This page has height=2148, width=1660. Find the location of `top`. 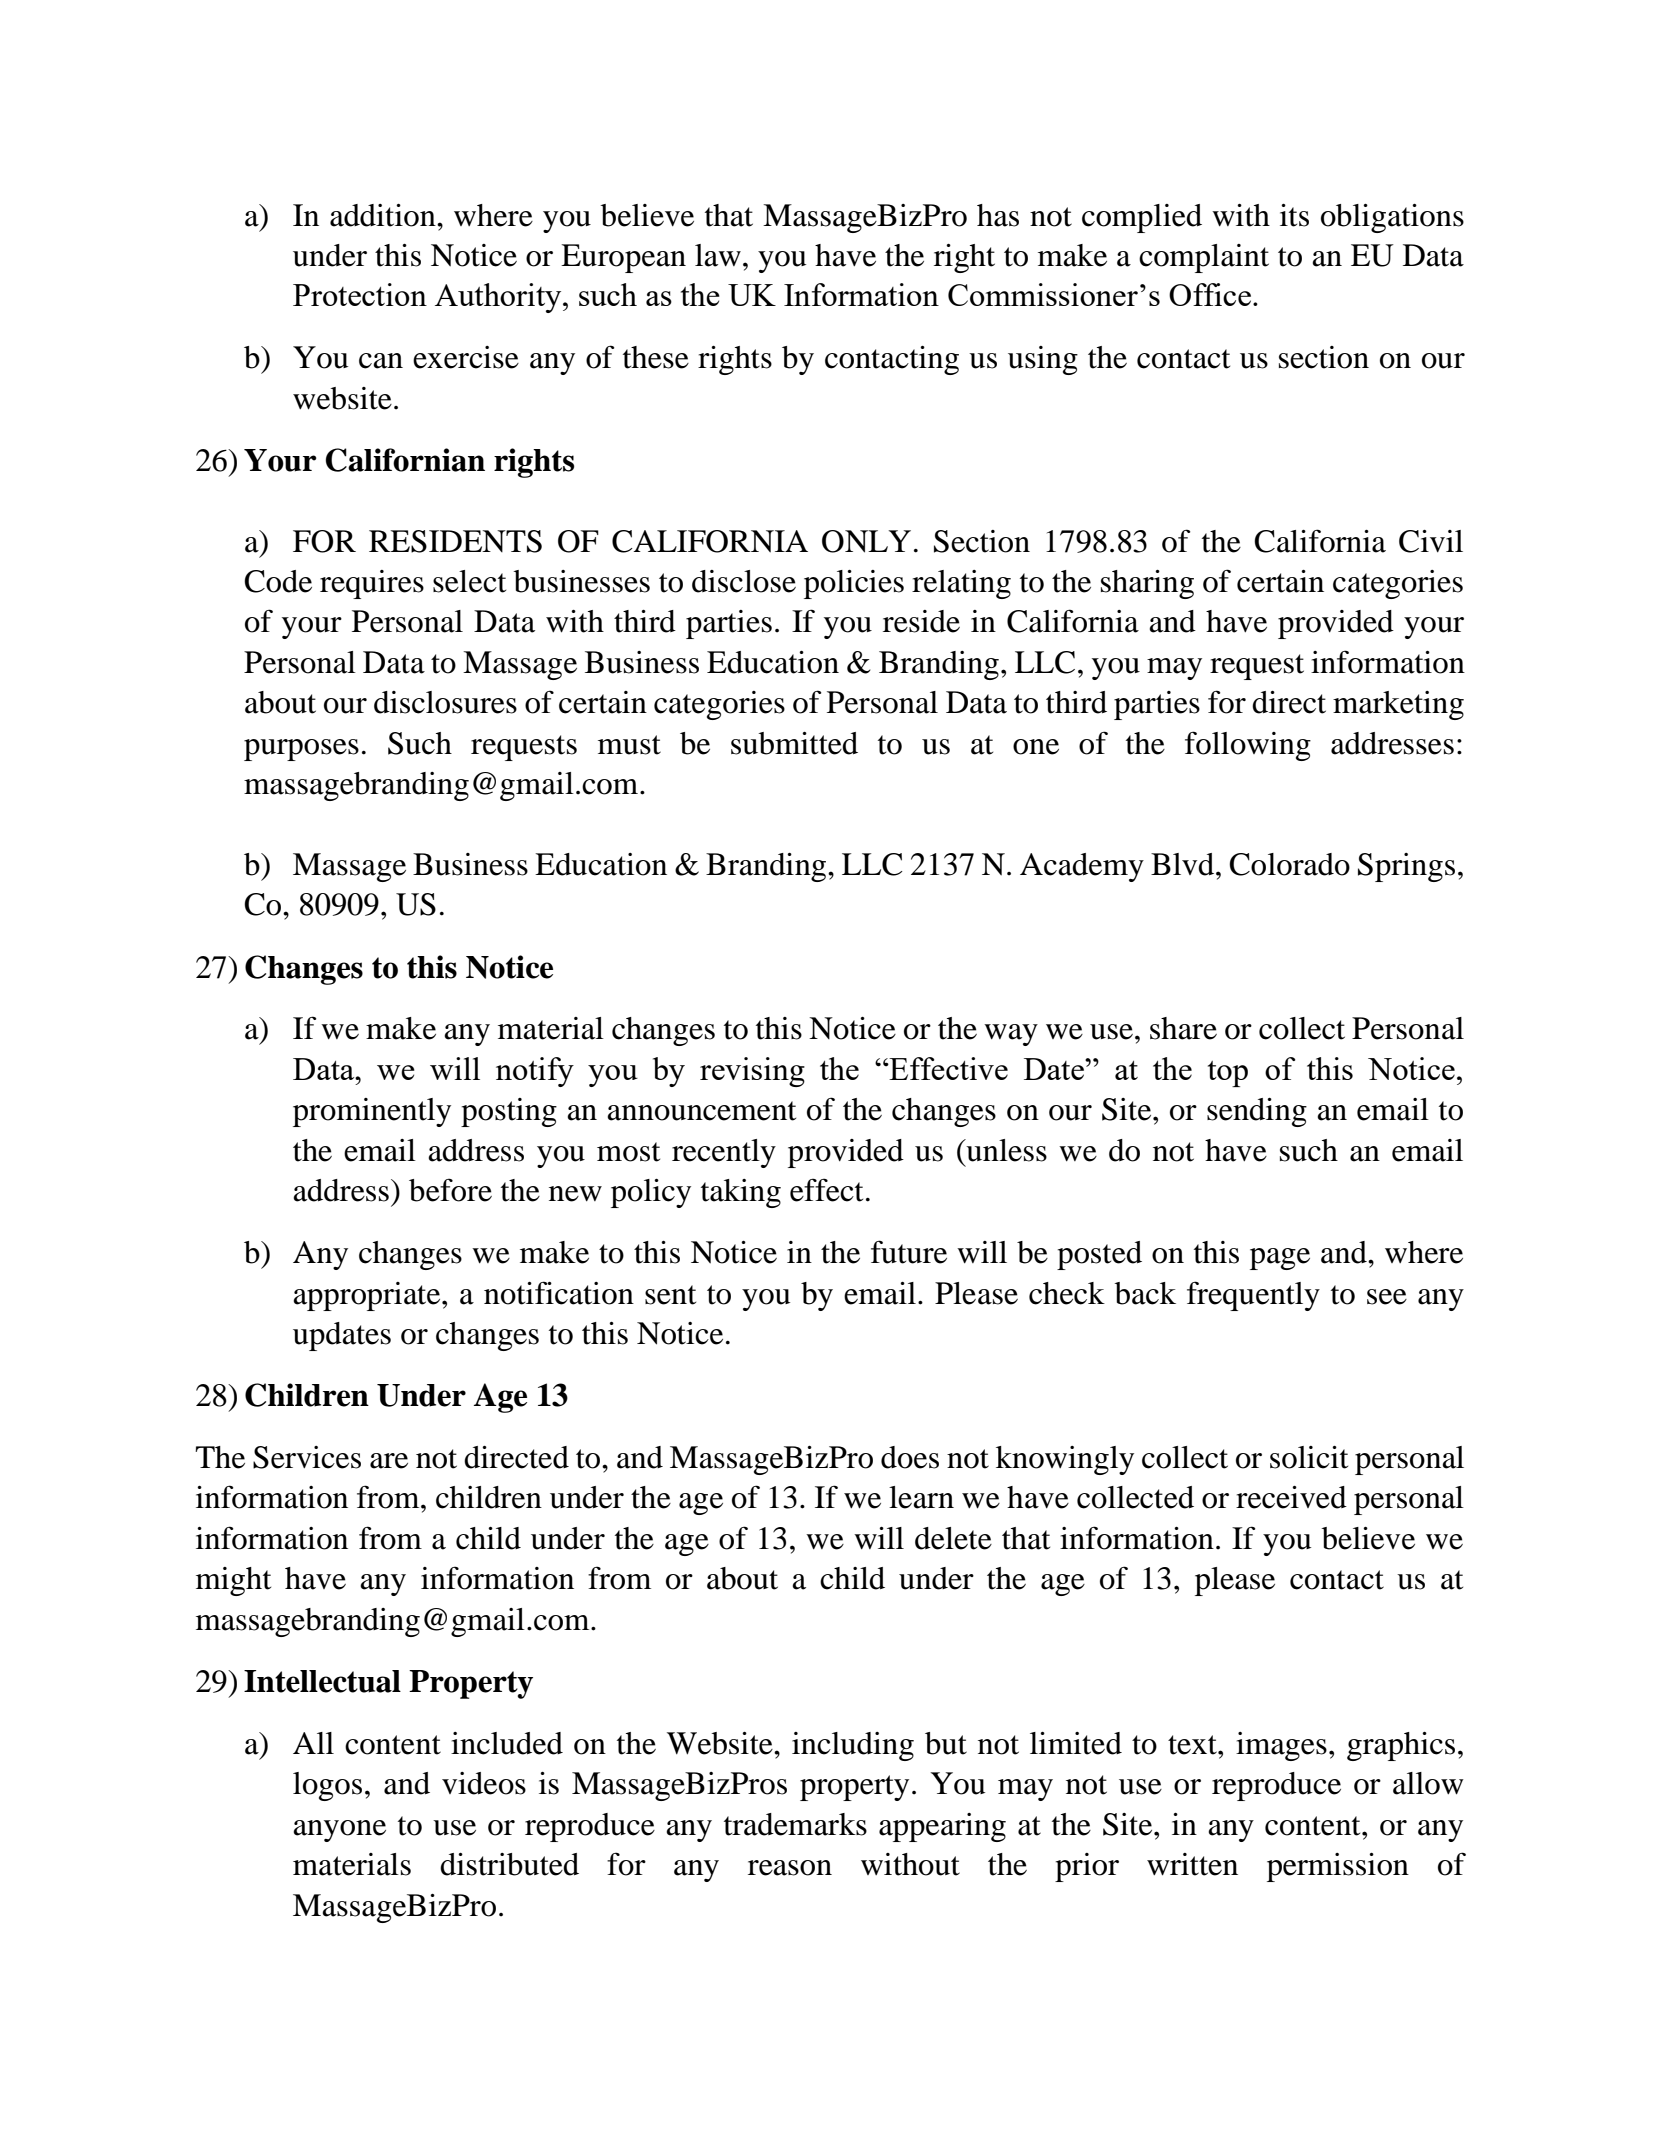

top is located at coordinates (1228, 1074).
